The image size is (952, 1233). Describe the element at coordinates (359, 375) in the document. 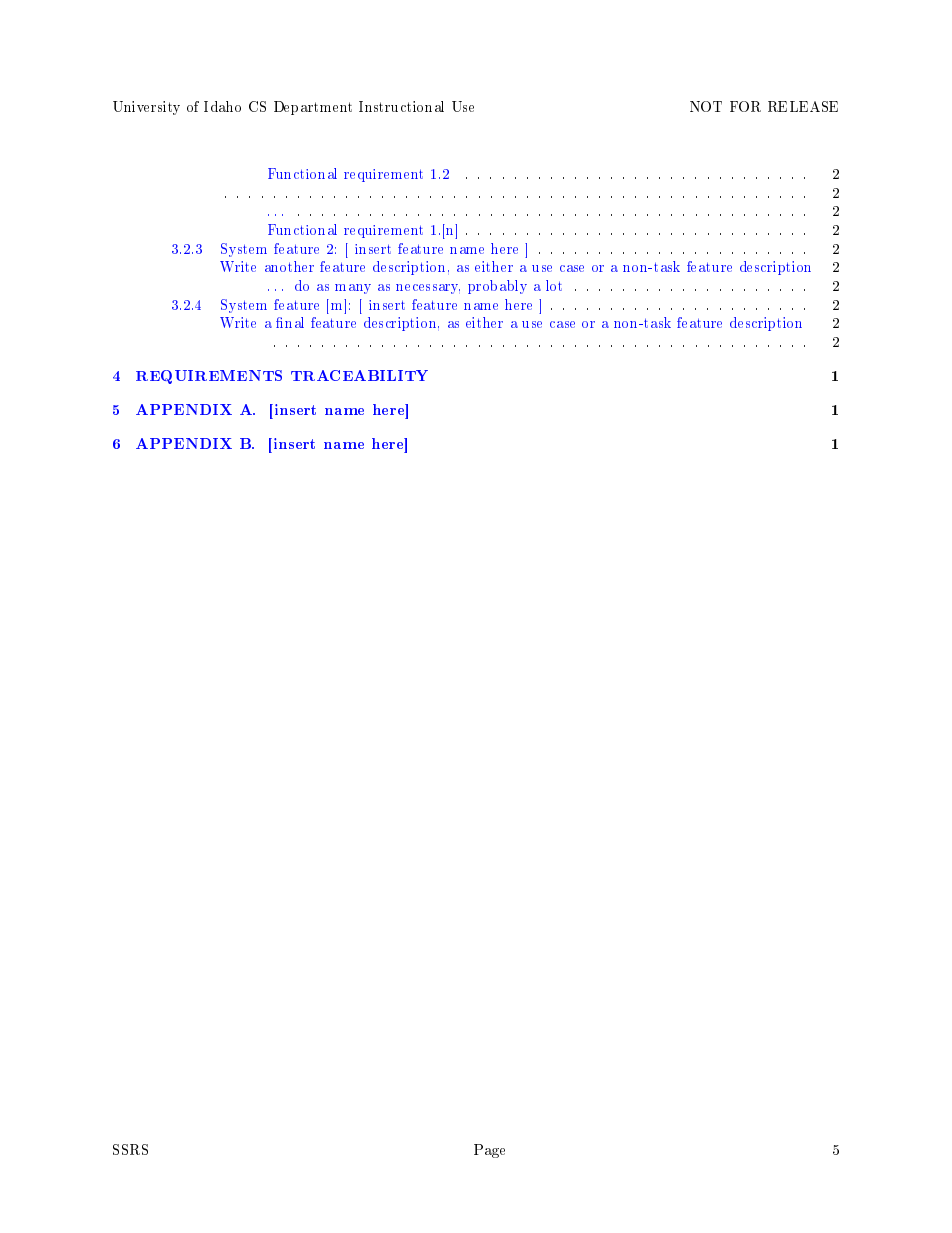

I see `TRACEABILITY` at that location.
